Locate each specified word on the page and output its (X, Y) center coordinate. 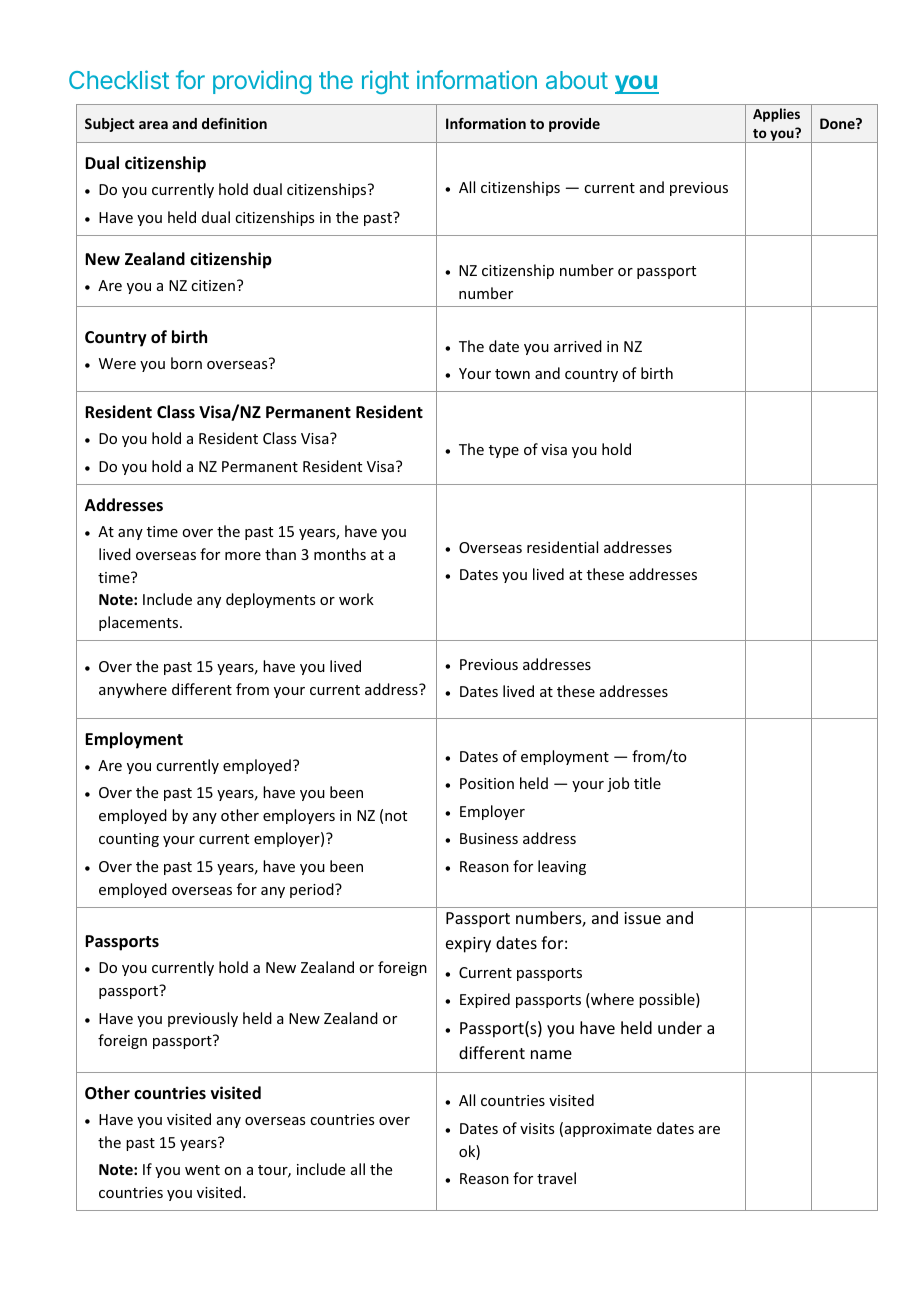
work (356, 599)
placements (140, 623)
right (385, 82)
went (202, 1170)
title (647, 783)
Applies (776, 115)
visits (537, 1128)
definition (234, 123)
